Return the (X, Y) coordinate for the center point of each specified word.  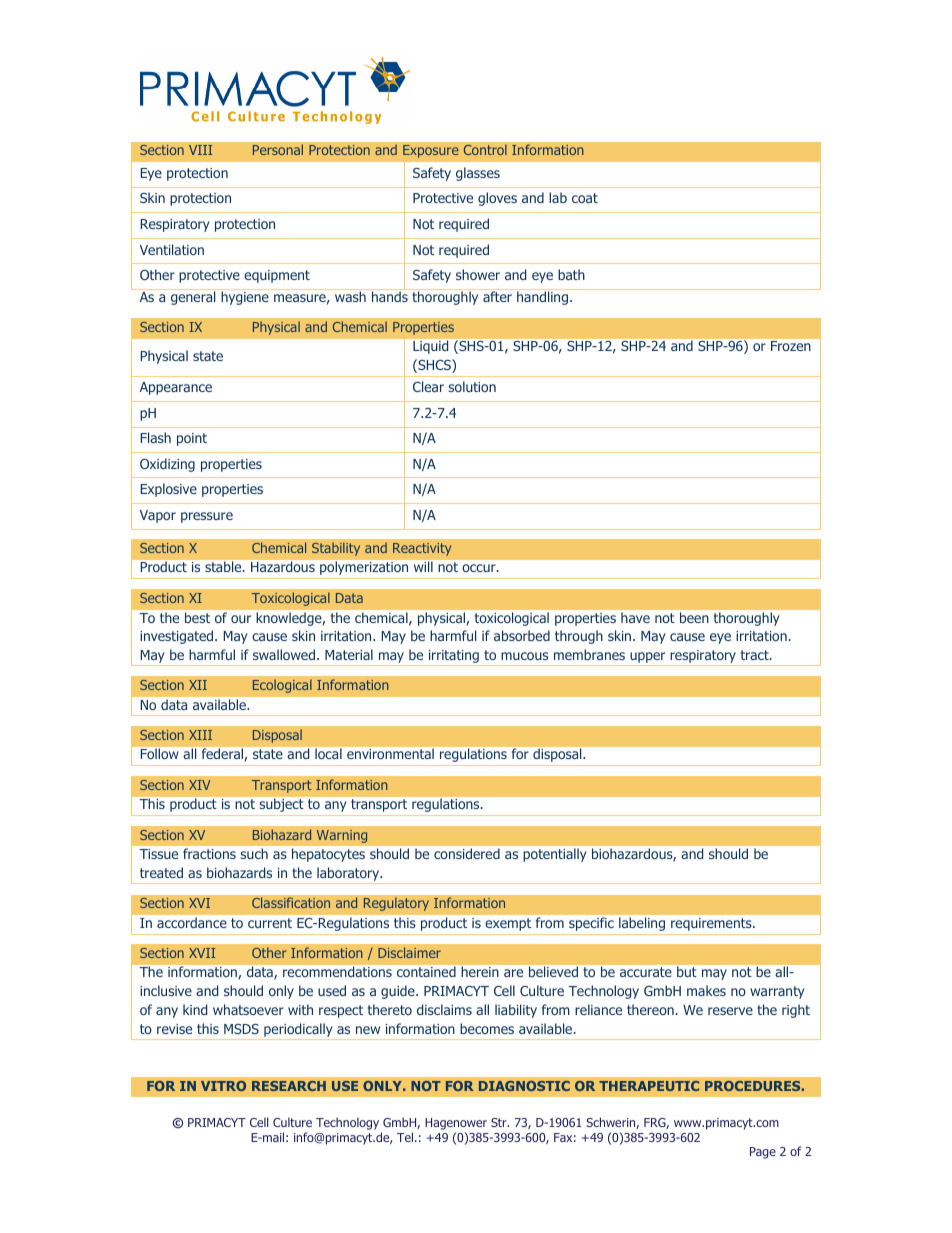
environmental (390, 754)
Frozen (790, 346)
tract (756, 655)
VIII (200, 150)
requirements (712, 924)
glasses (478, 174)
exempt (508, 924)
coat (585, 198)
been (694, 617)
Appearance (176, 388)
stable (224, 566)
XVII (202, 953)
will (423, 566)
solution (472, 386)
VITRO (223, 1086)
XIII (200, 735)
